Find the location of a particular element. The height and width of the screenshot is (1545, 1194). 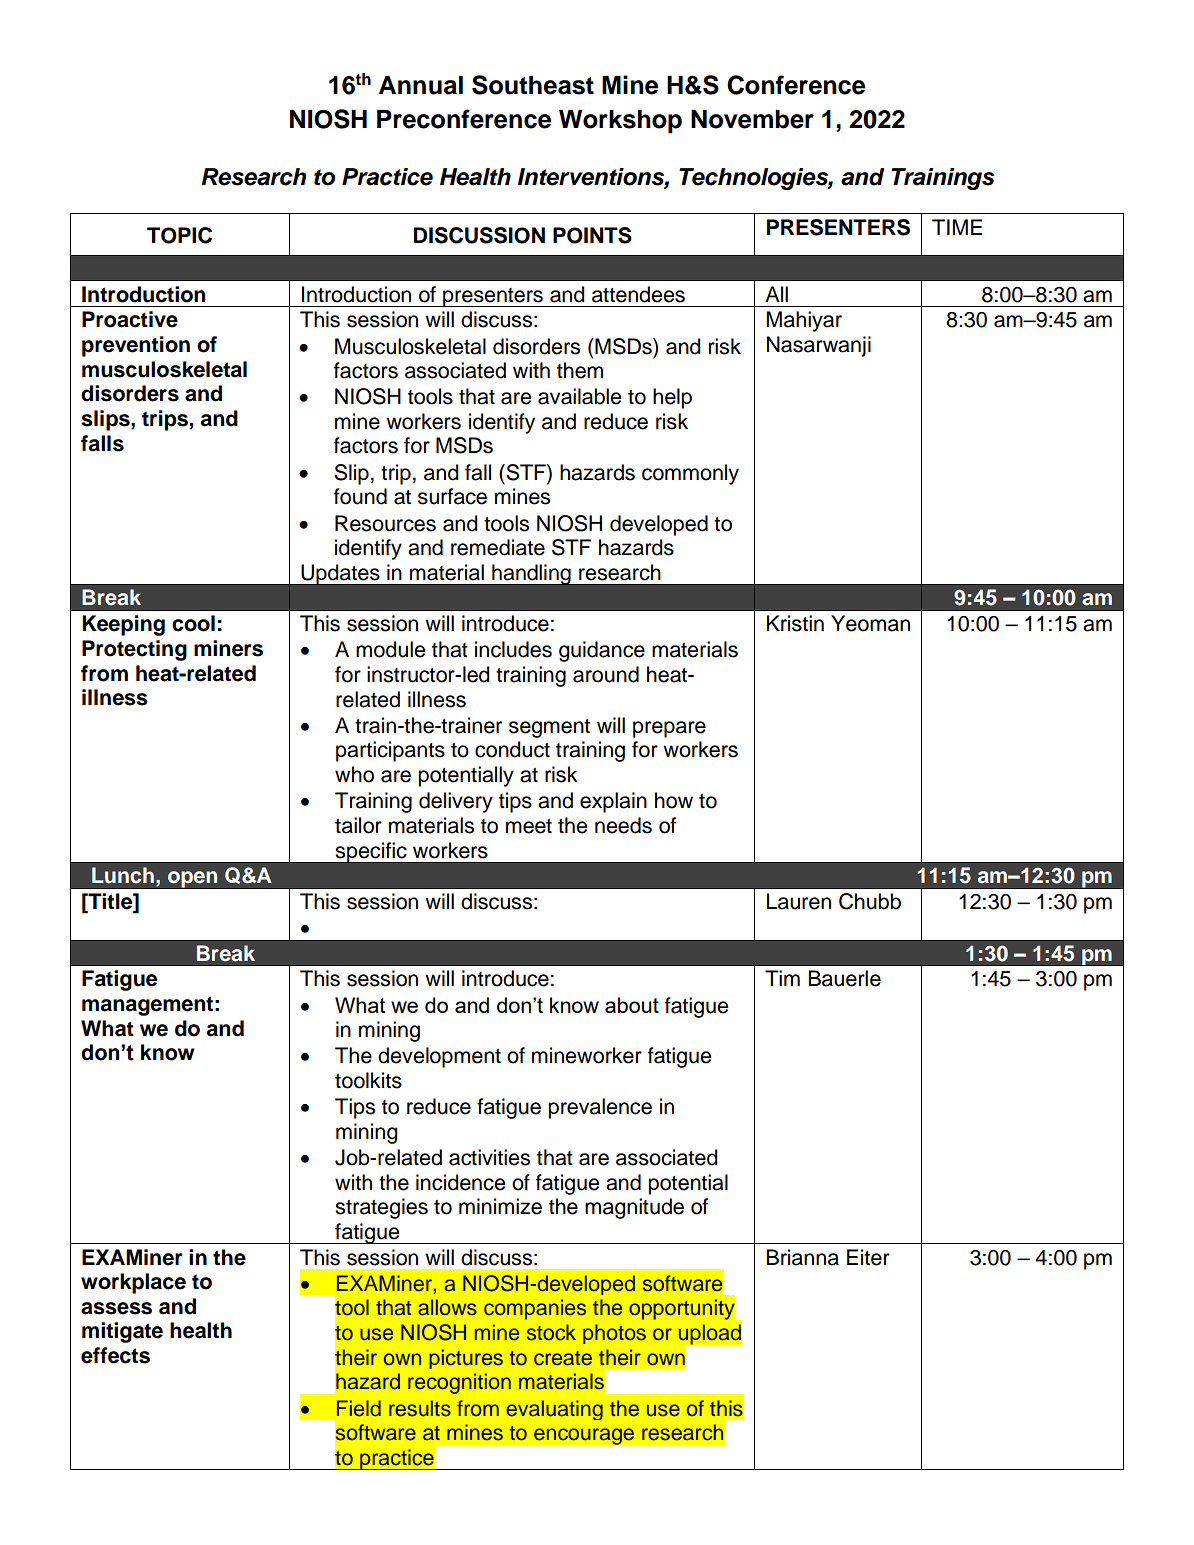

TOPIC is located at coordinates (179, 235).
